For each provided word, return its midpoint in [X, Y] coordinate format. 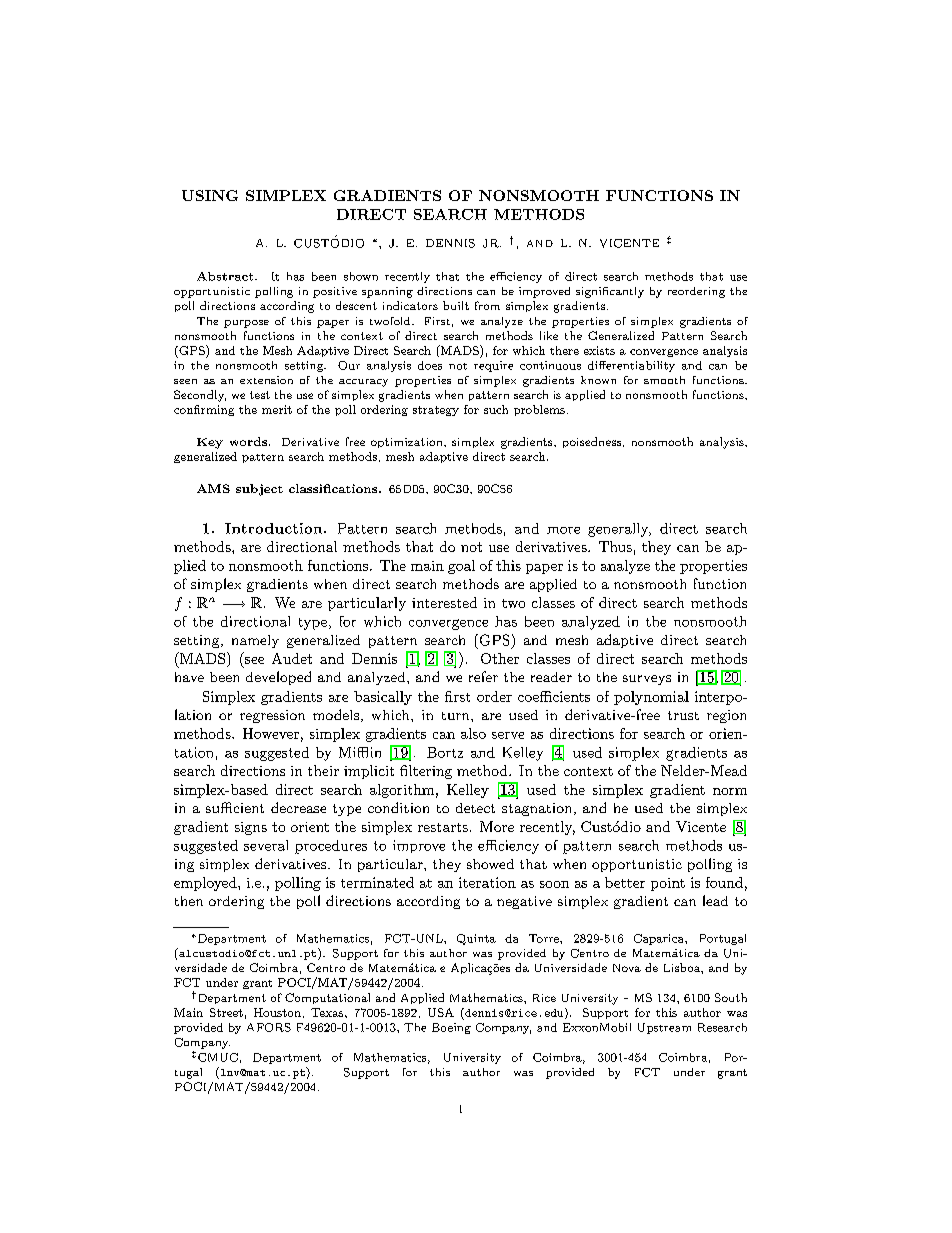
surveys [647, 680]
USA [441, 1012]
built [456, 305]
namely [255, 641]
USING [210, 195]
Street [226, 1012]
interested [444, 602]
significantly [610, 292]
